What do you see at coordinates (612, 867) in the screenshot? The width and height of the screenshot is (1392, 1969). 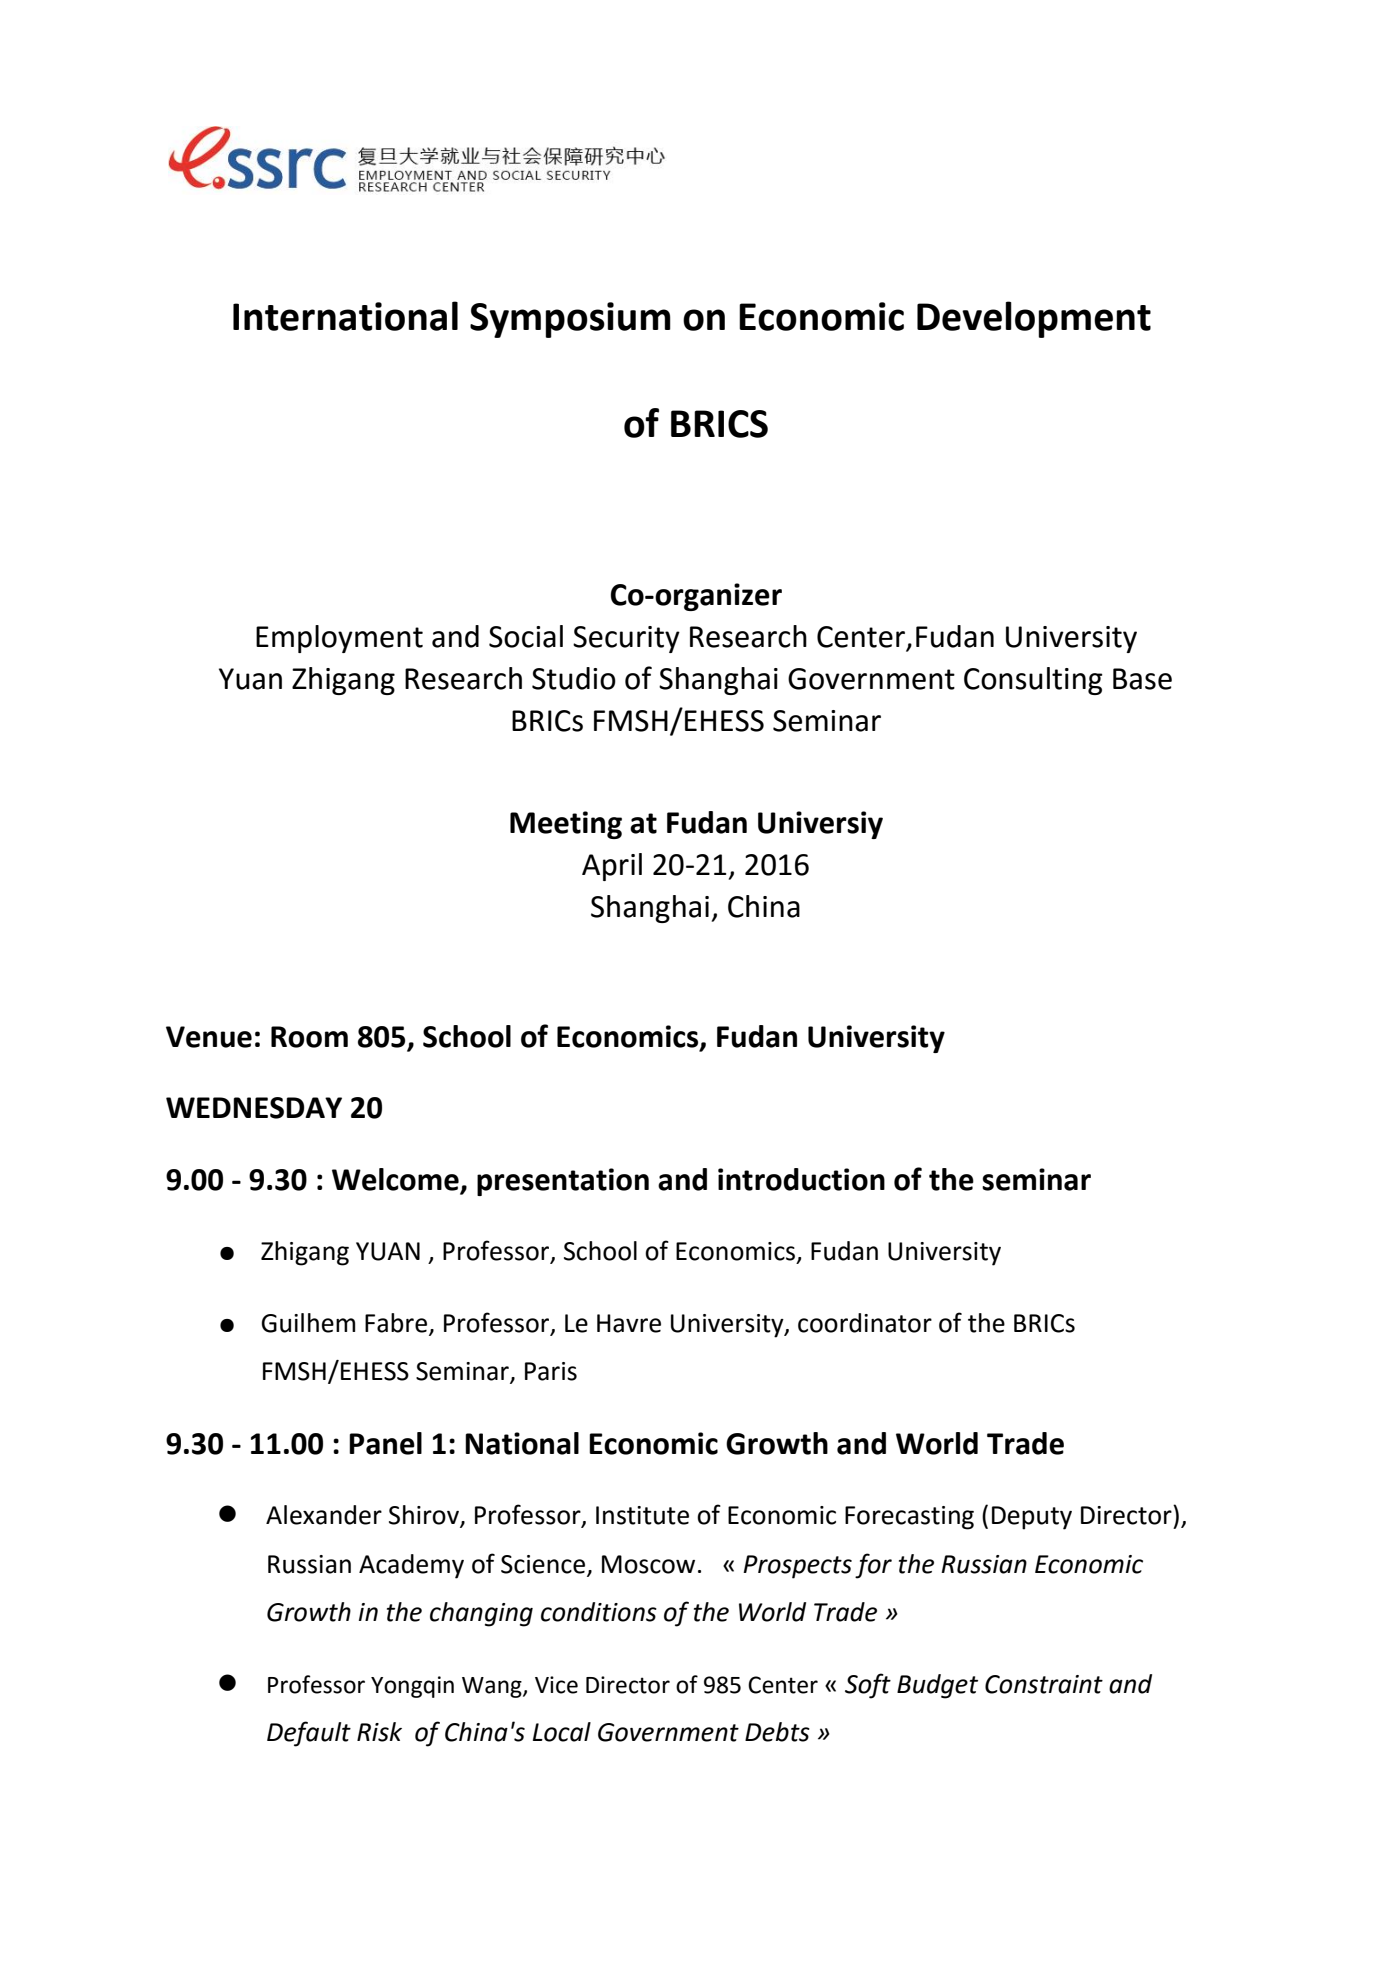 I see `April` at bounding box center [612, 867].
